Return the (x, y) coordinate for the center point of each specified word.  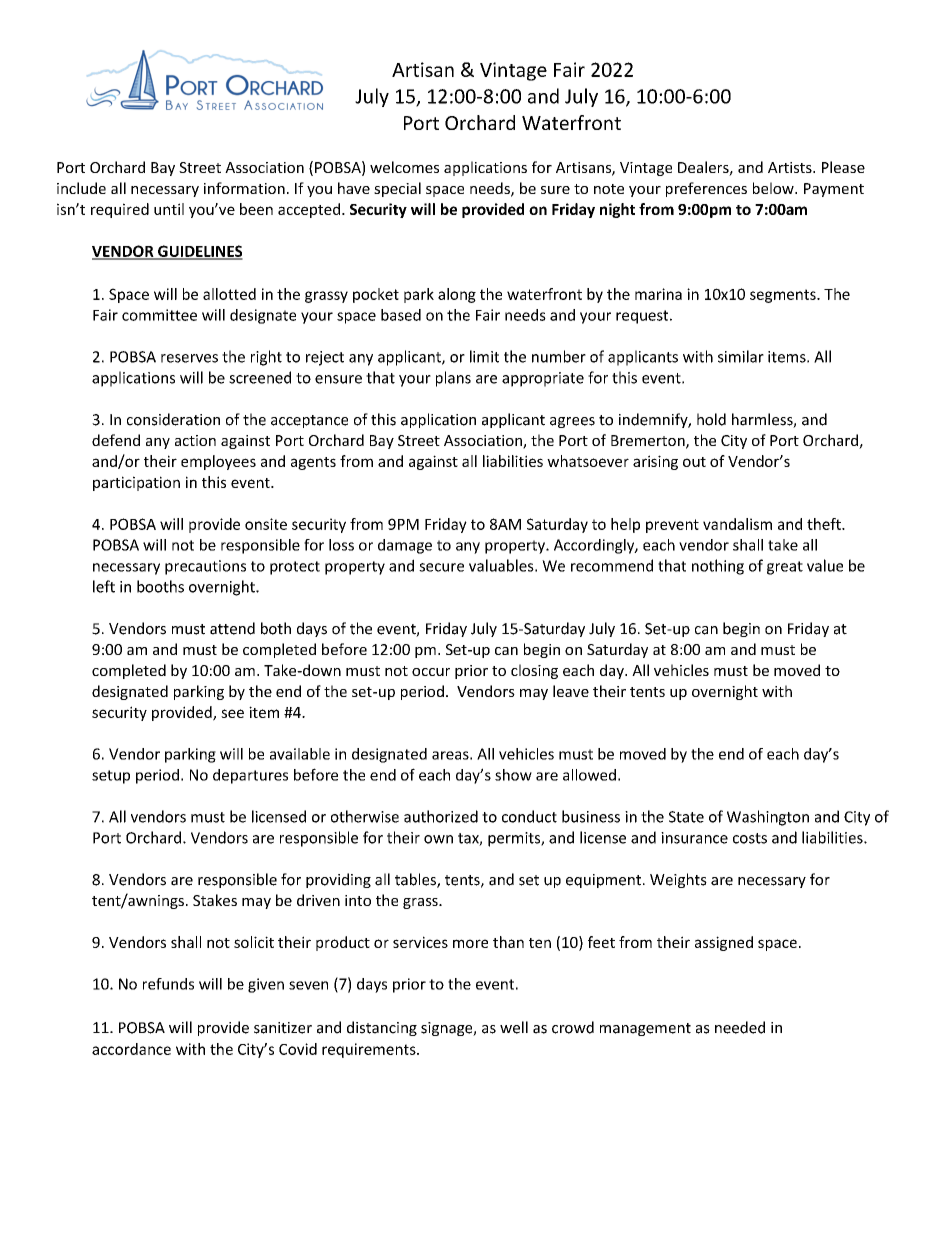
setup (111, 777)
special (397, 189)
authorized (441, 816)
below (774, 188)
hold (711, 419)
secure (441, 567)
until (169, 209)
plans (453, 379)
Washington (768, 818)
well (514, 1027)
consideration (173, 419)
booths (160, 586)
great (785, 568)
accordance (131, 1049)
